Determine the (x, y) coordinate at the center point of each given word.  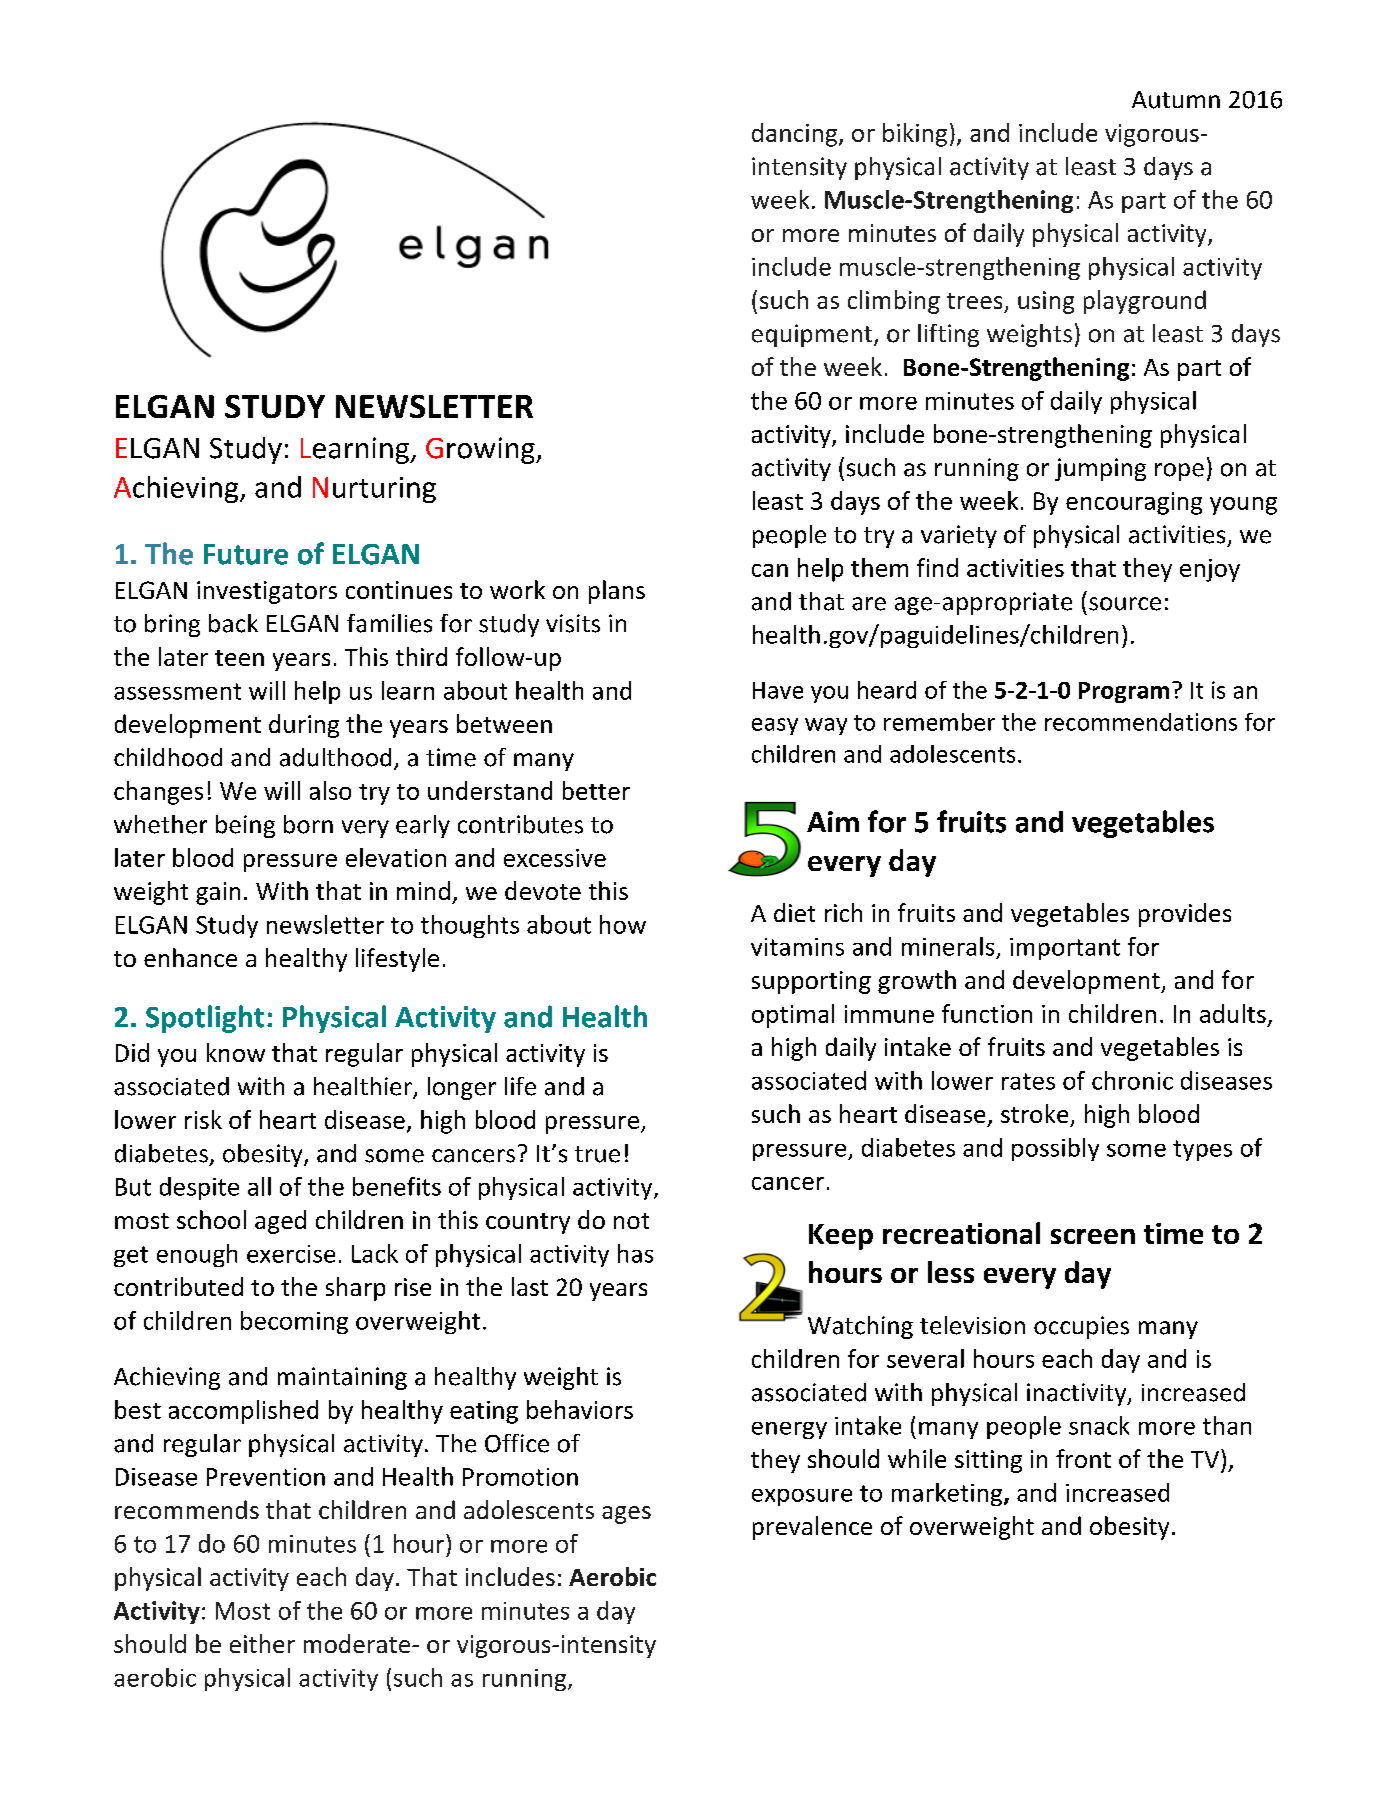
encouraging (1134, 503)
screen (1093, 1236)
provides (1185, 915)
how (623, 924)
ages (626, 1515)
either (262, 1643)
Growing (481, 450)
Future (246, 554)
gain (218, 893)
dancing (796, 135)
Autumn (1176, 100)
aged (280, 1222)
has (635, 1253)
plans (617, 592)
